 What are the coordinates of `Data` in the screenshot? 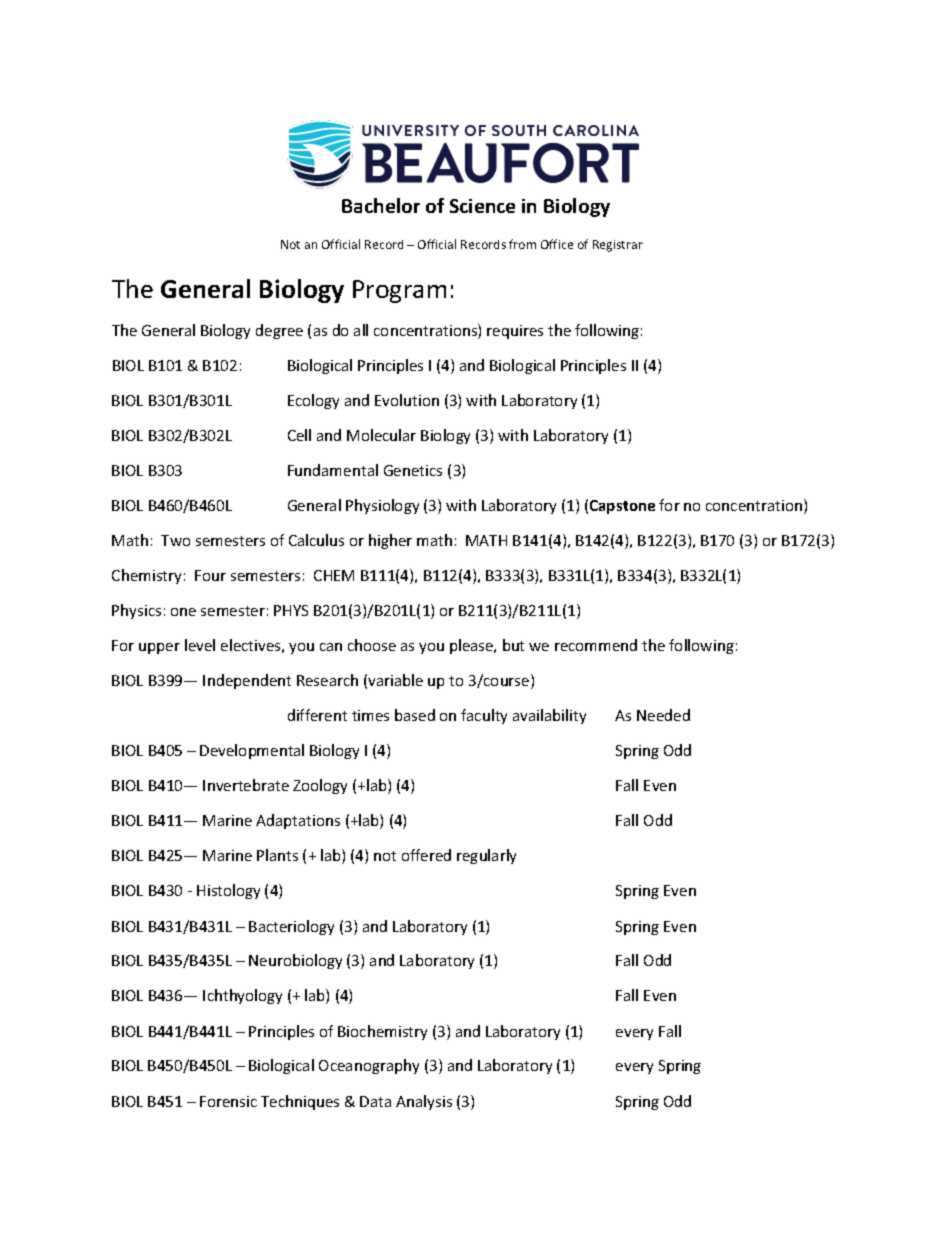 It's located at (375, 1101).
